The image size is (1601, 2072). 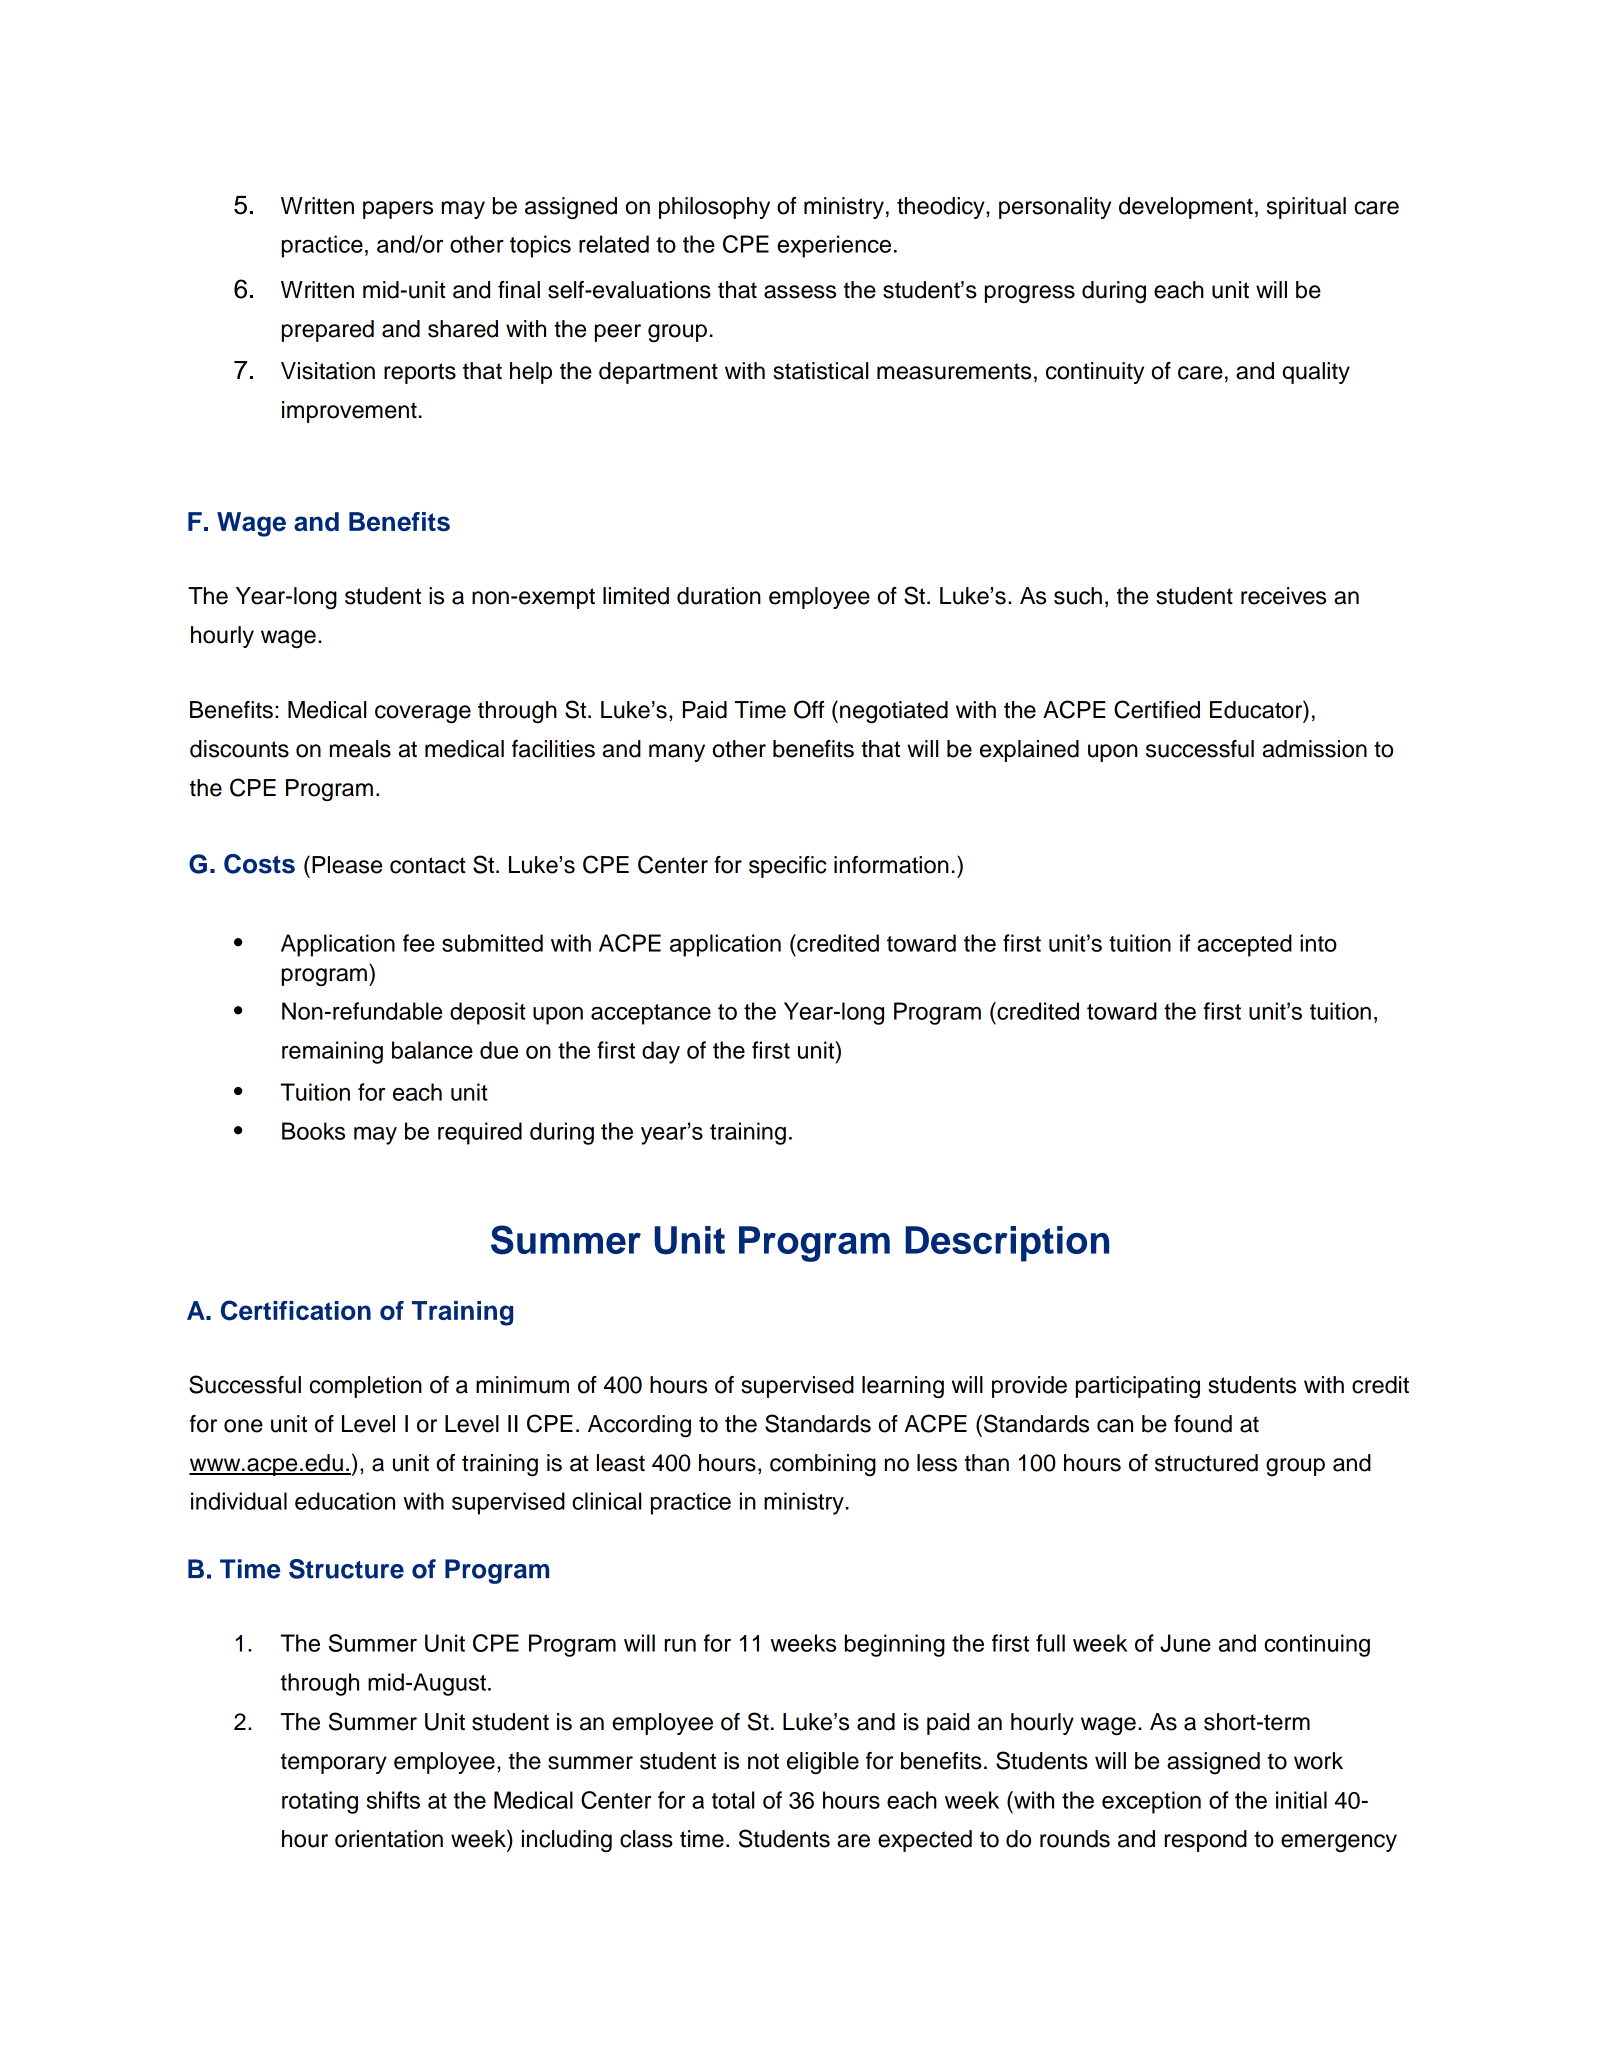 I want to click on Certification, so click(x=296, y=1310).
